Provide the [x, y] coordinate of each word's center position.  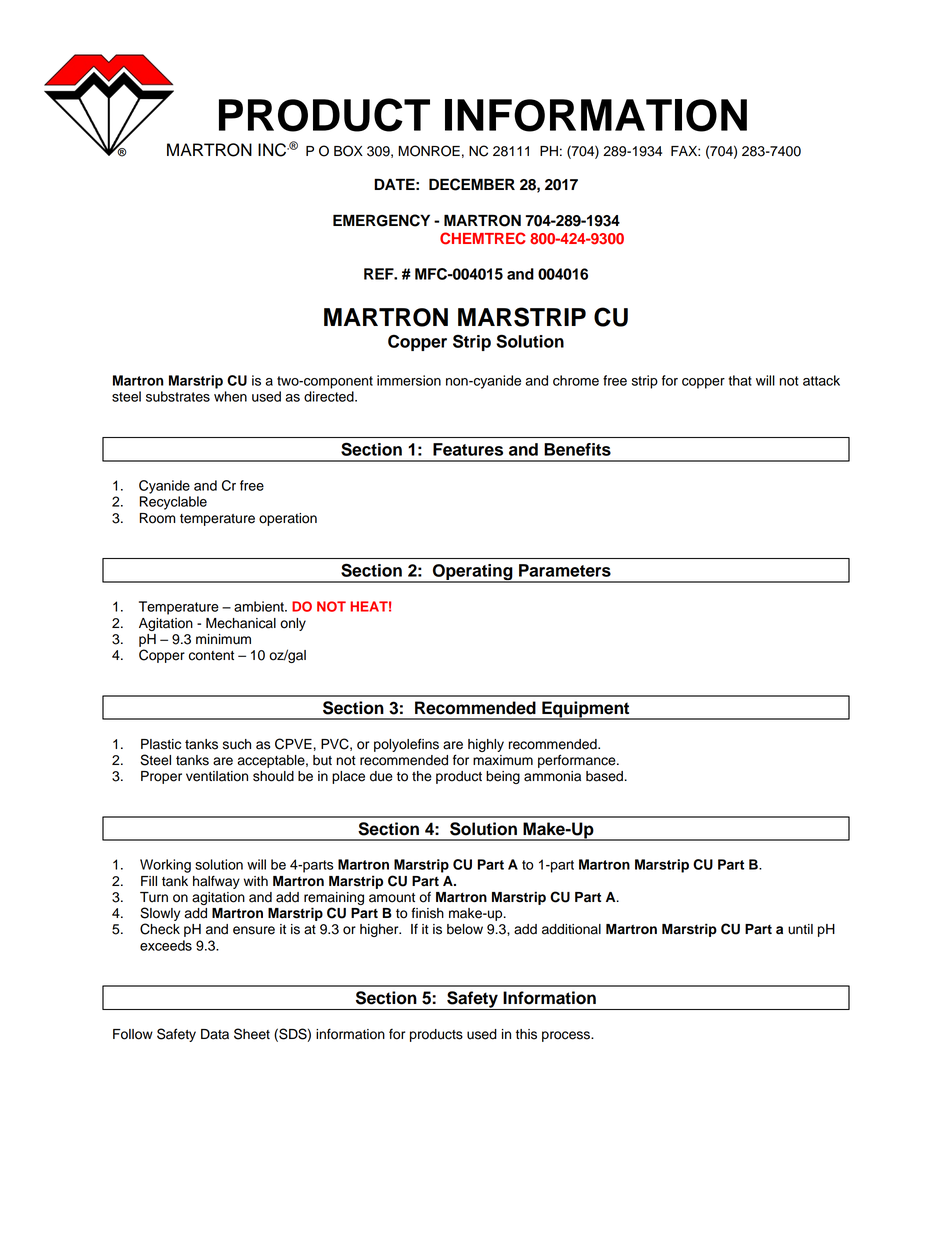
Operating [472, 573]
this [526, 1034]
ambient [260, 606]
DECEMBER [472, 184]
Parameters [565, 570]
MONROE [429, 151]
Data [215, 1034]
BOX [348, 151]
